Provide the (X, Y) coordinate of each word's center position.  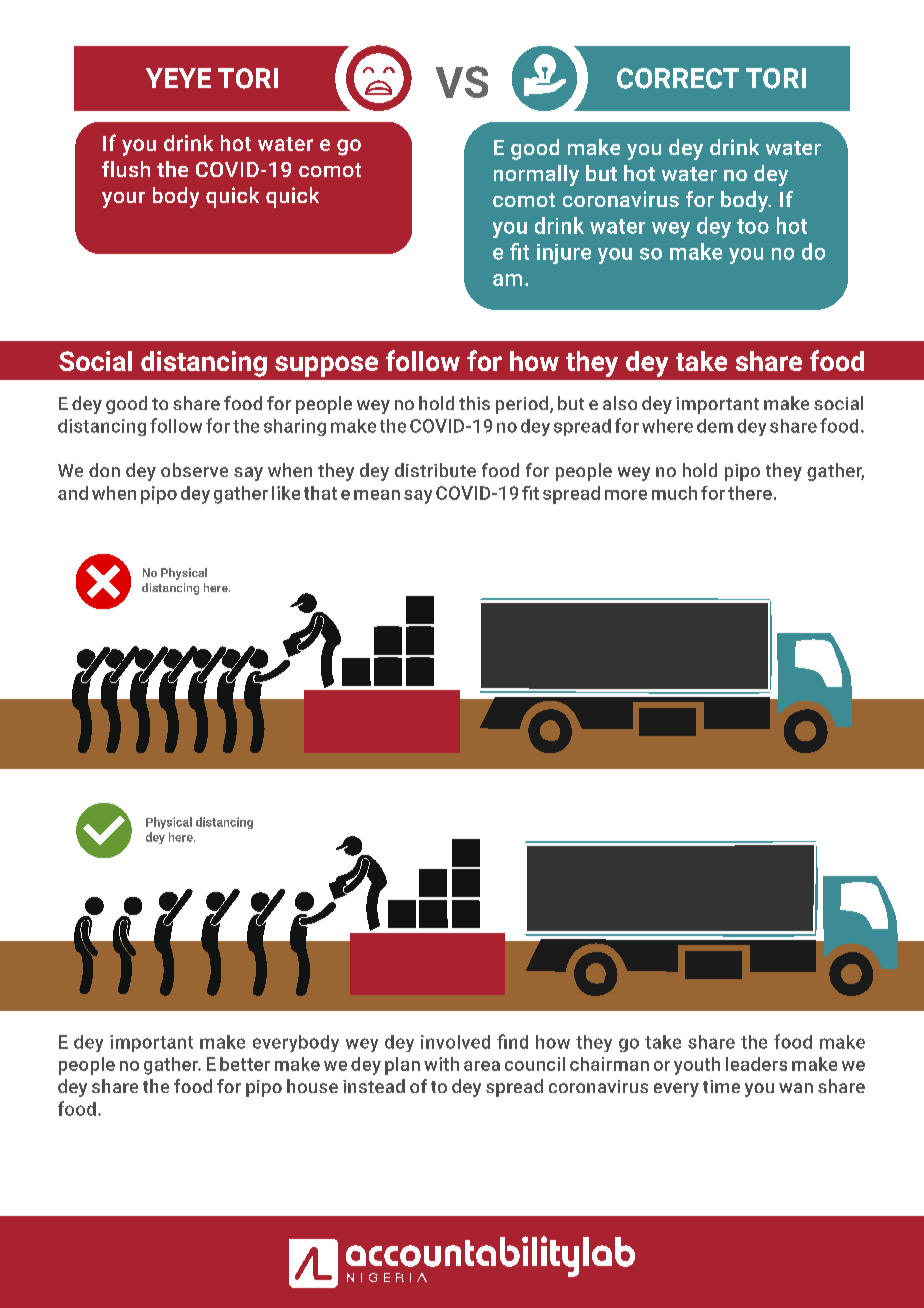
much (674, 493)
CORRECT (678, 78)
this (474, 403)
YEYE (178, 78)
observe (194, 470)
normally (536, 175)
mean (377, 495)
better (245, 1064)
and (73, 493)
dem (715, 426)
